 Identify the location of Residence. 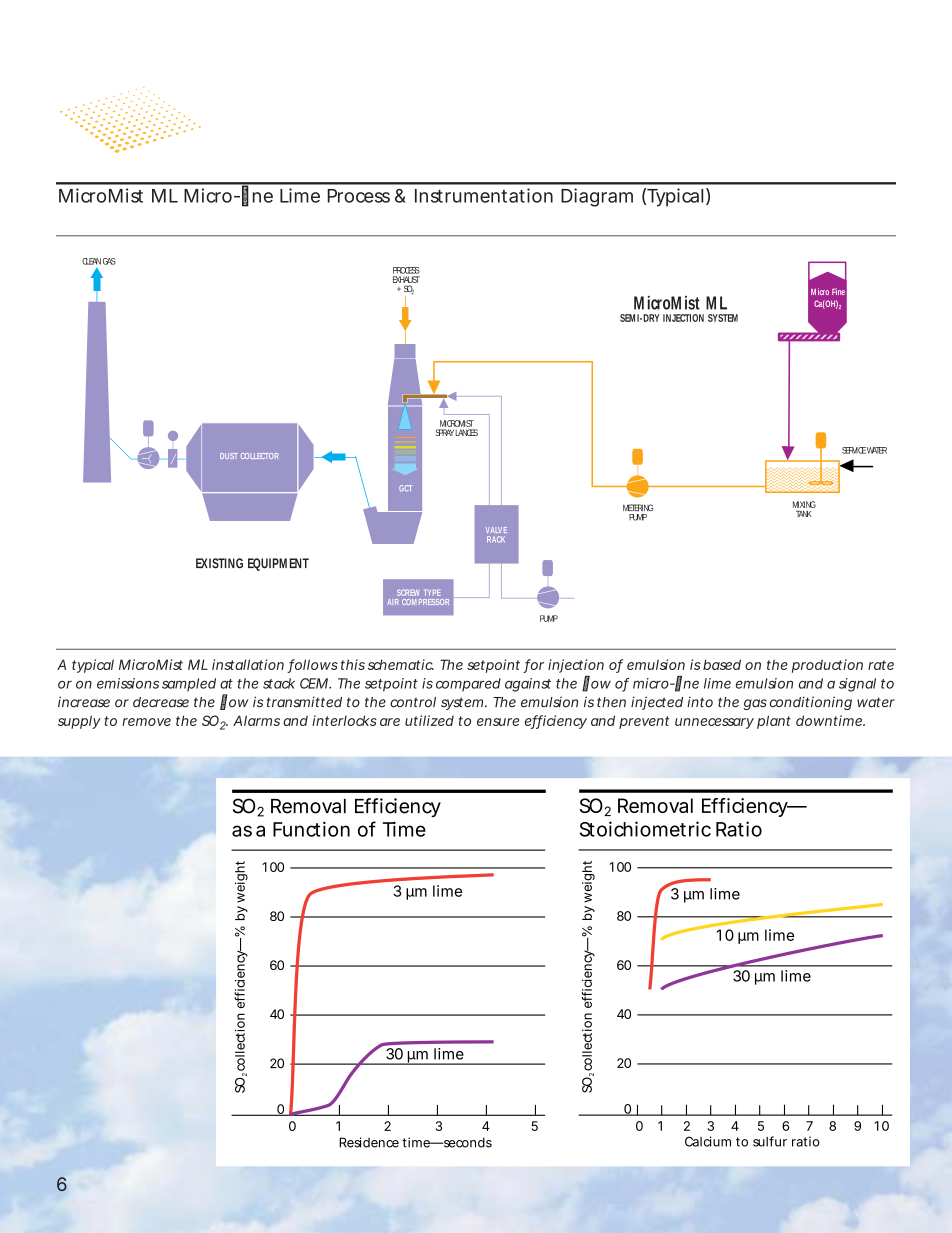
(369, 1142).
